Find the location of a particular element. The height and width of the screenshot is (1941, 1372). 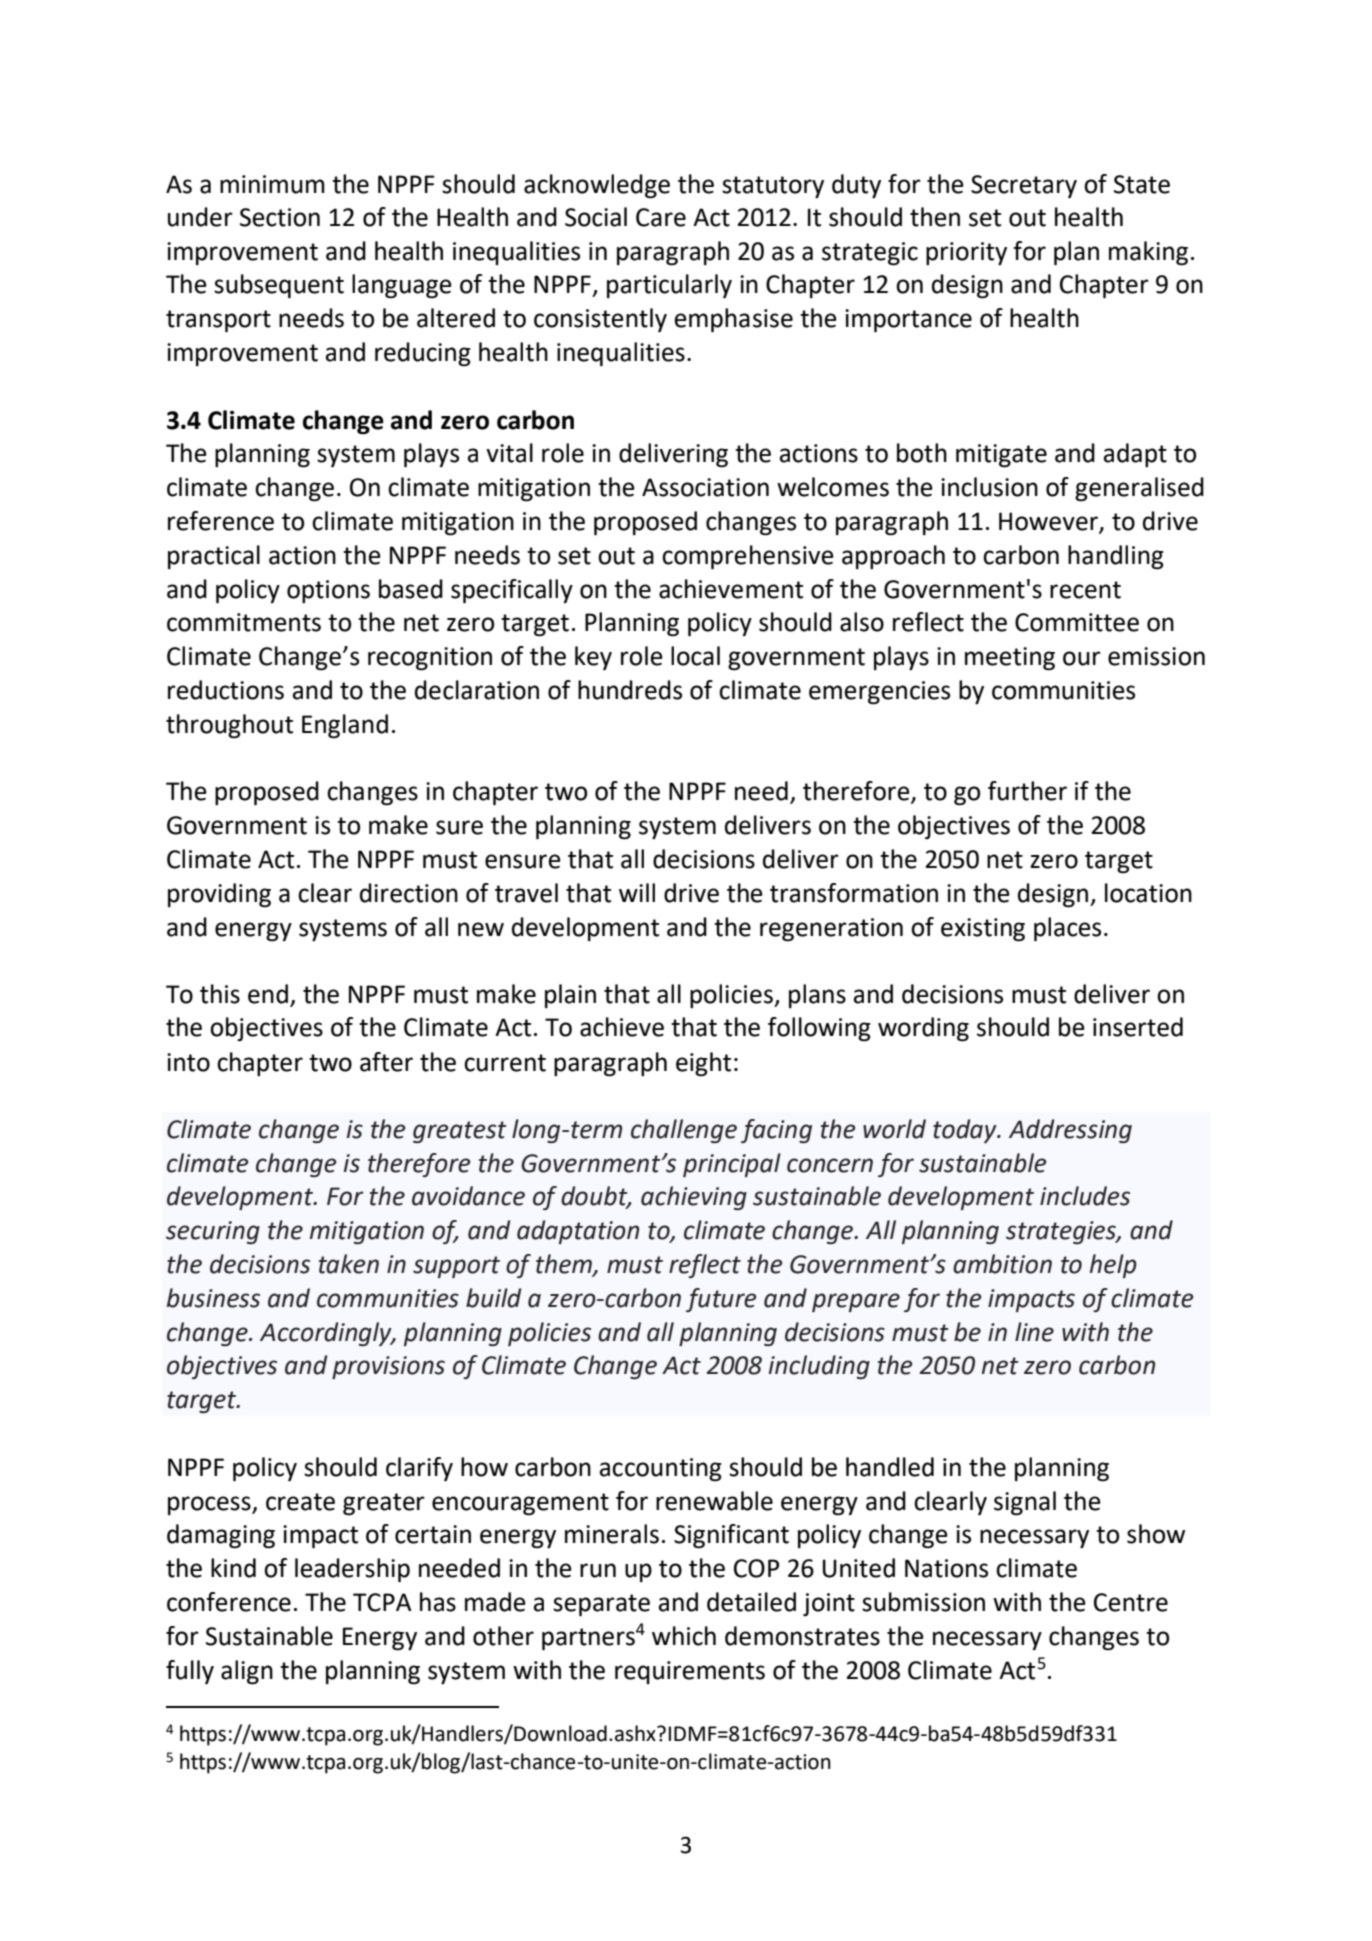

which is located at coordinates (684, 1636).
